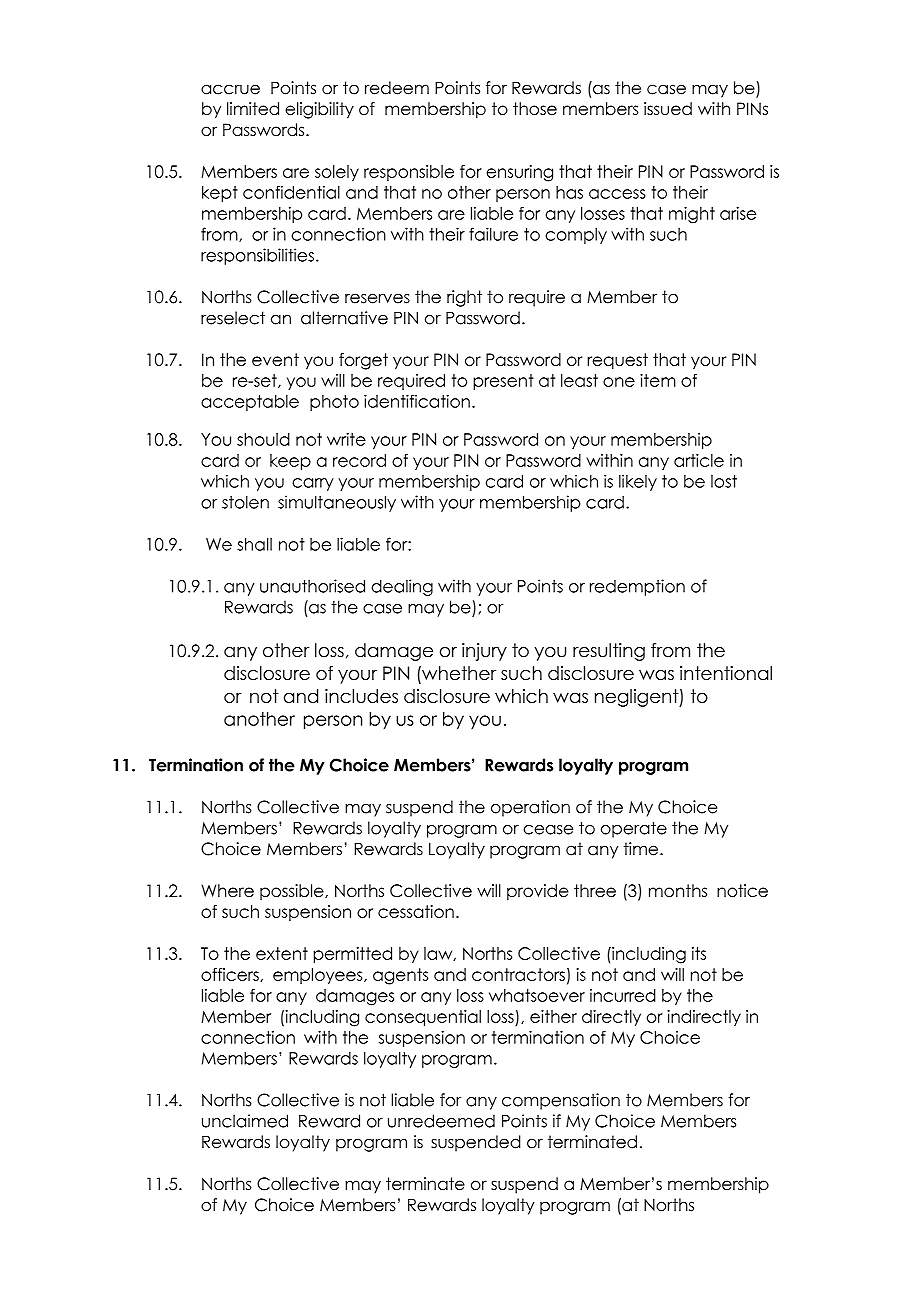  What do you see at coordinates (530, 808) in the screenshot?
I see `operation` at bounding box center [530, 808].
